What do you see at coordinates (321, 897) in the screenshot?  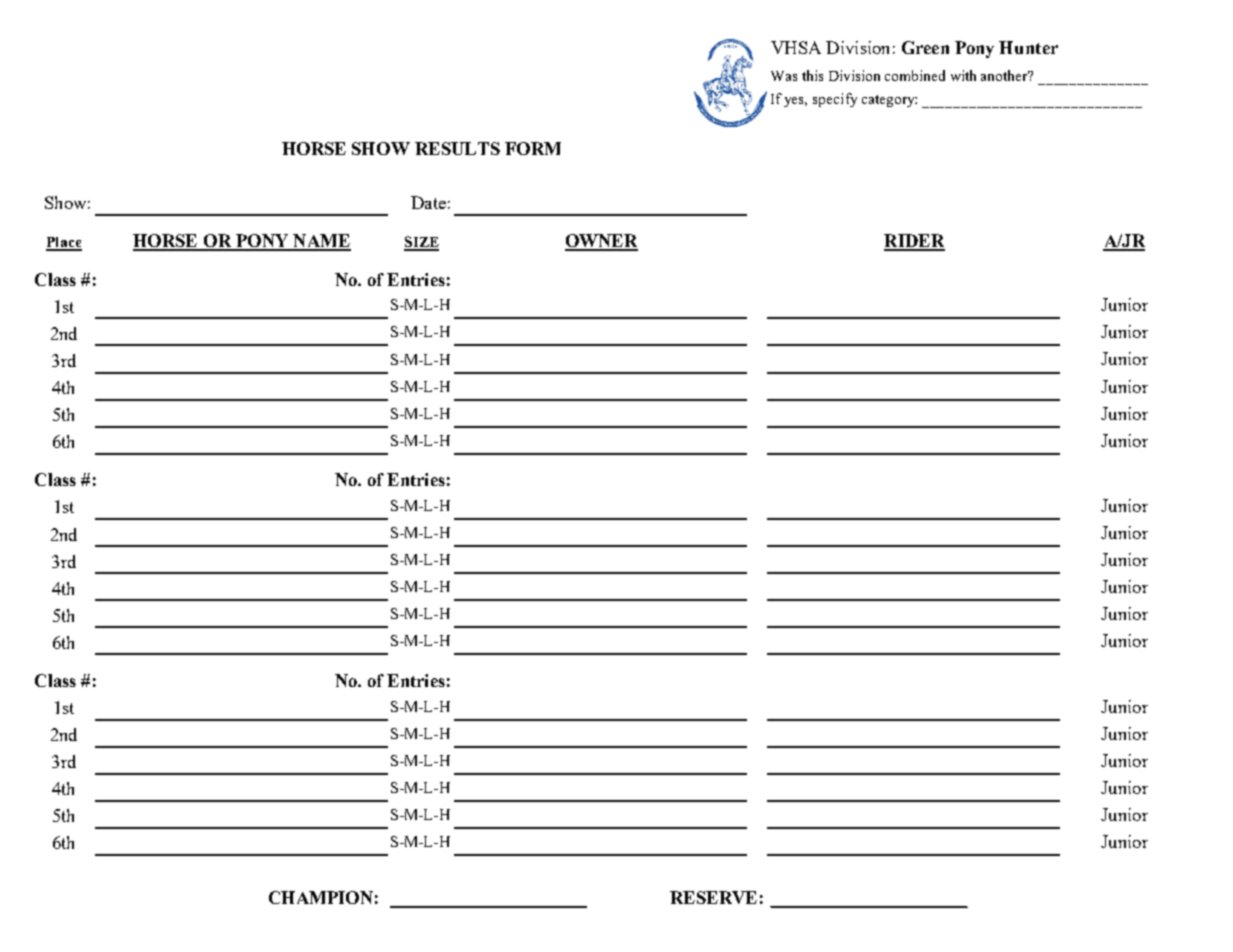 I see `CHAMPION` at bounding box center [321, 897].
